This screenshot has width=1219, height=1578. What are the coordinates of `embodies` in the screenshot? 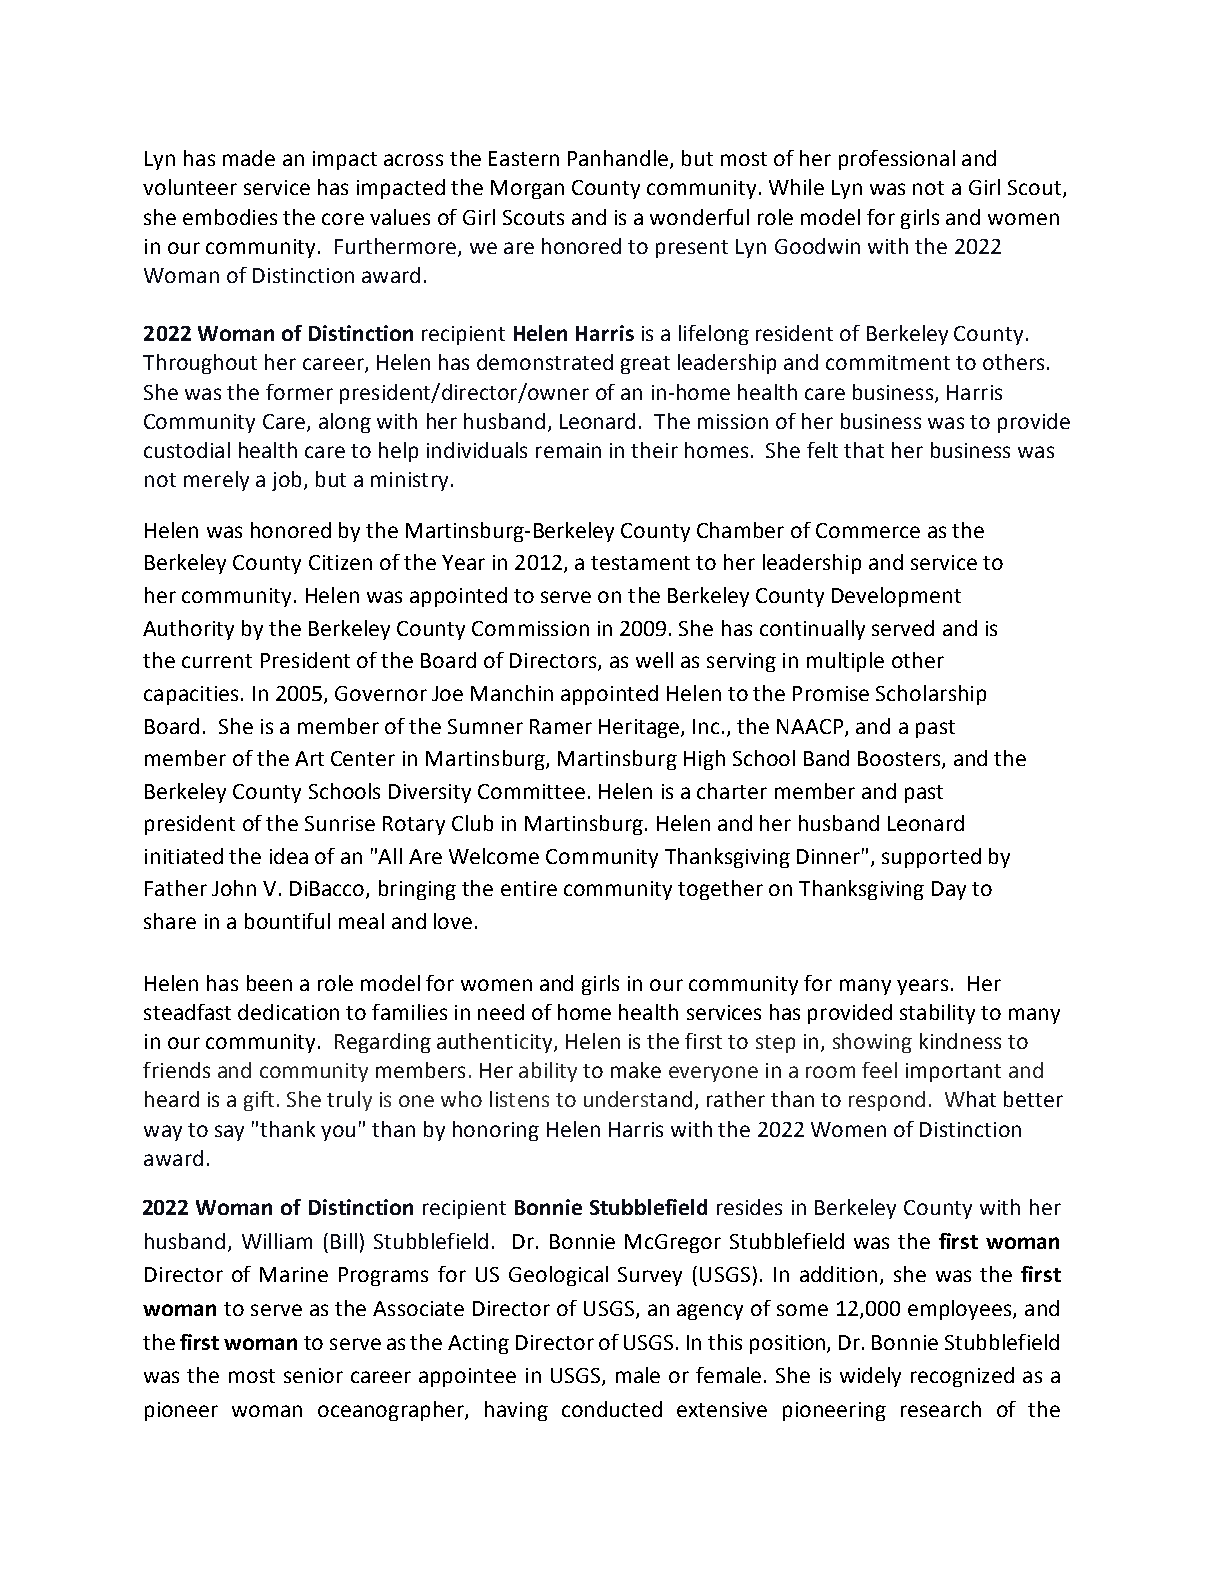 It's located at (230, 217).
